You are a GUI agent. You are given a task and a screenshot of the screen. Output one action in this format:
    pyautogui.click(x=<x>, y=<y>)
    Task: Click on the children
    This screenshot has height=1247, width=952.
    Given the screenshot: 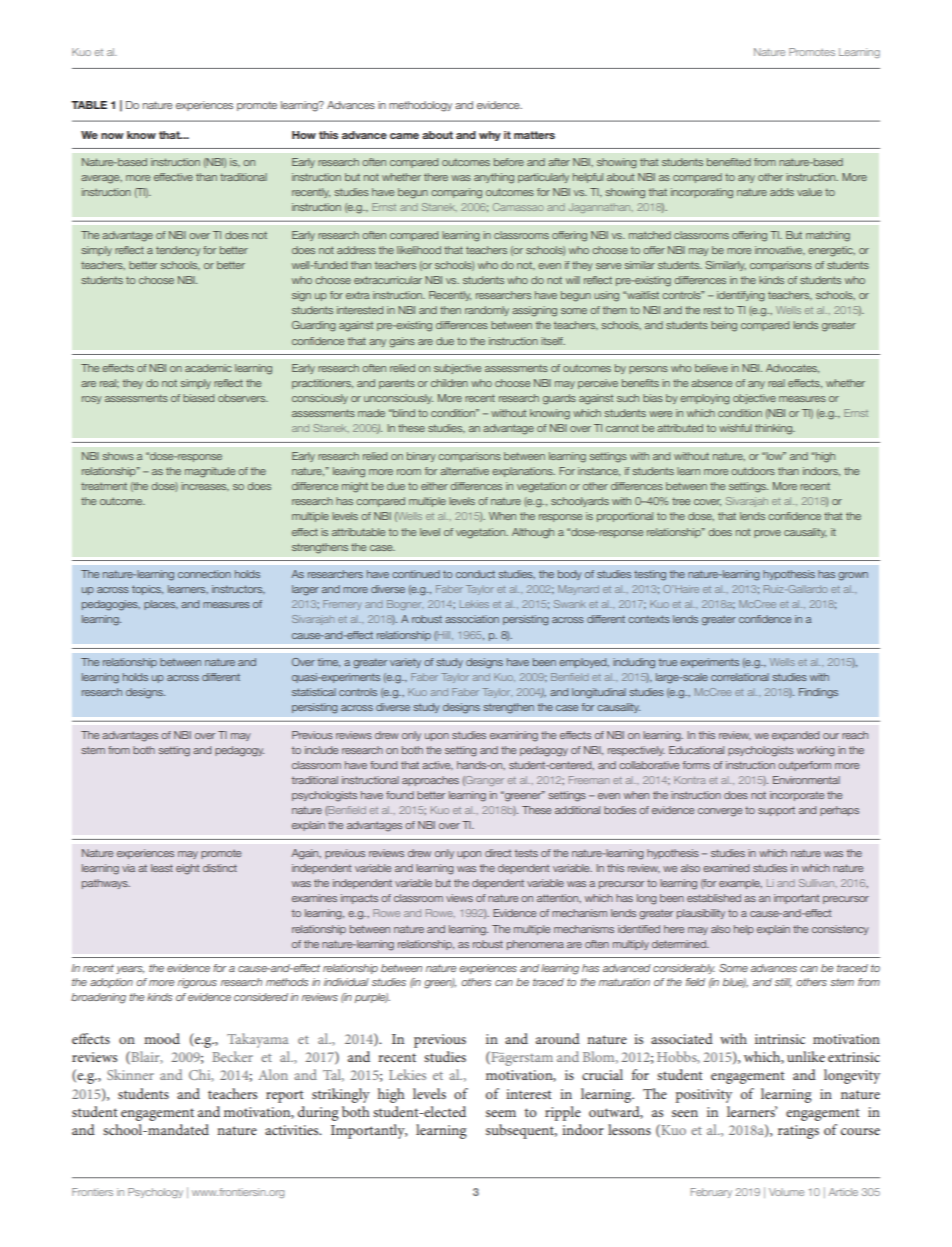 What is the action you would take?
    pyautogui.click(x=449, y=383)
